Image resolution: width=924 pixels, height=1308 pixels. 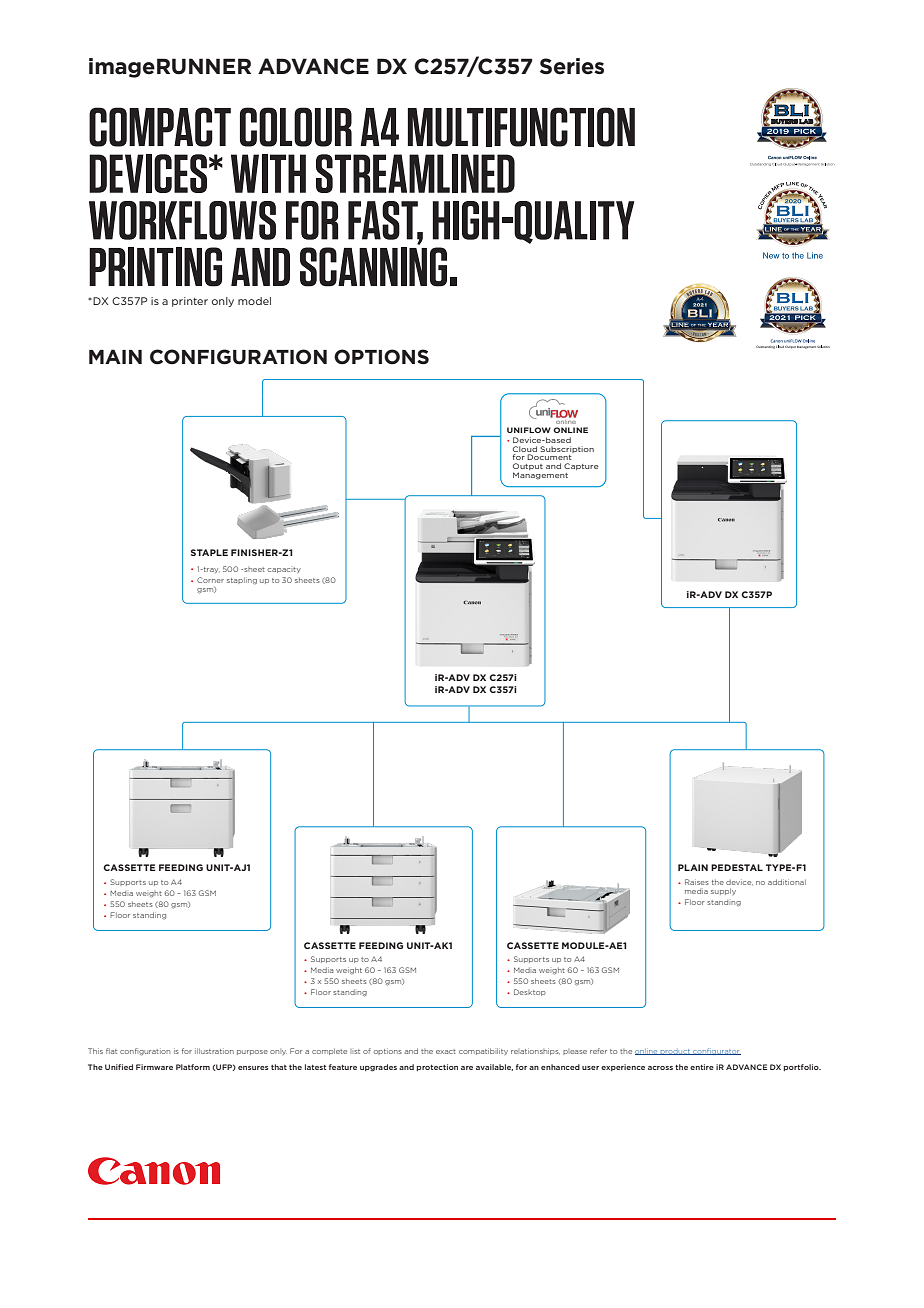 I want to click on Series, so click(x=572, y=66).
